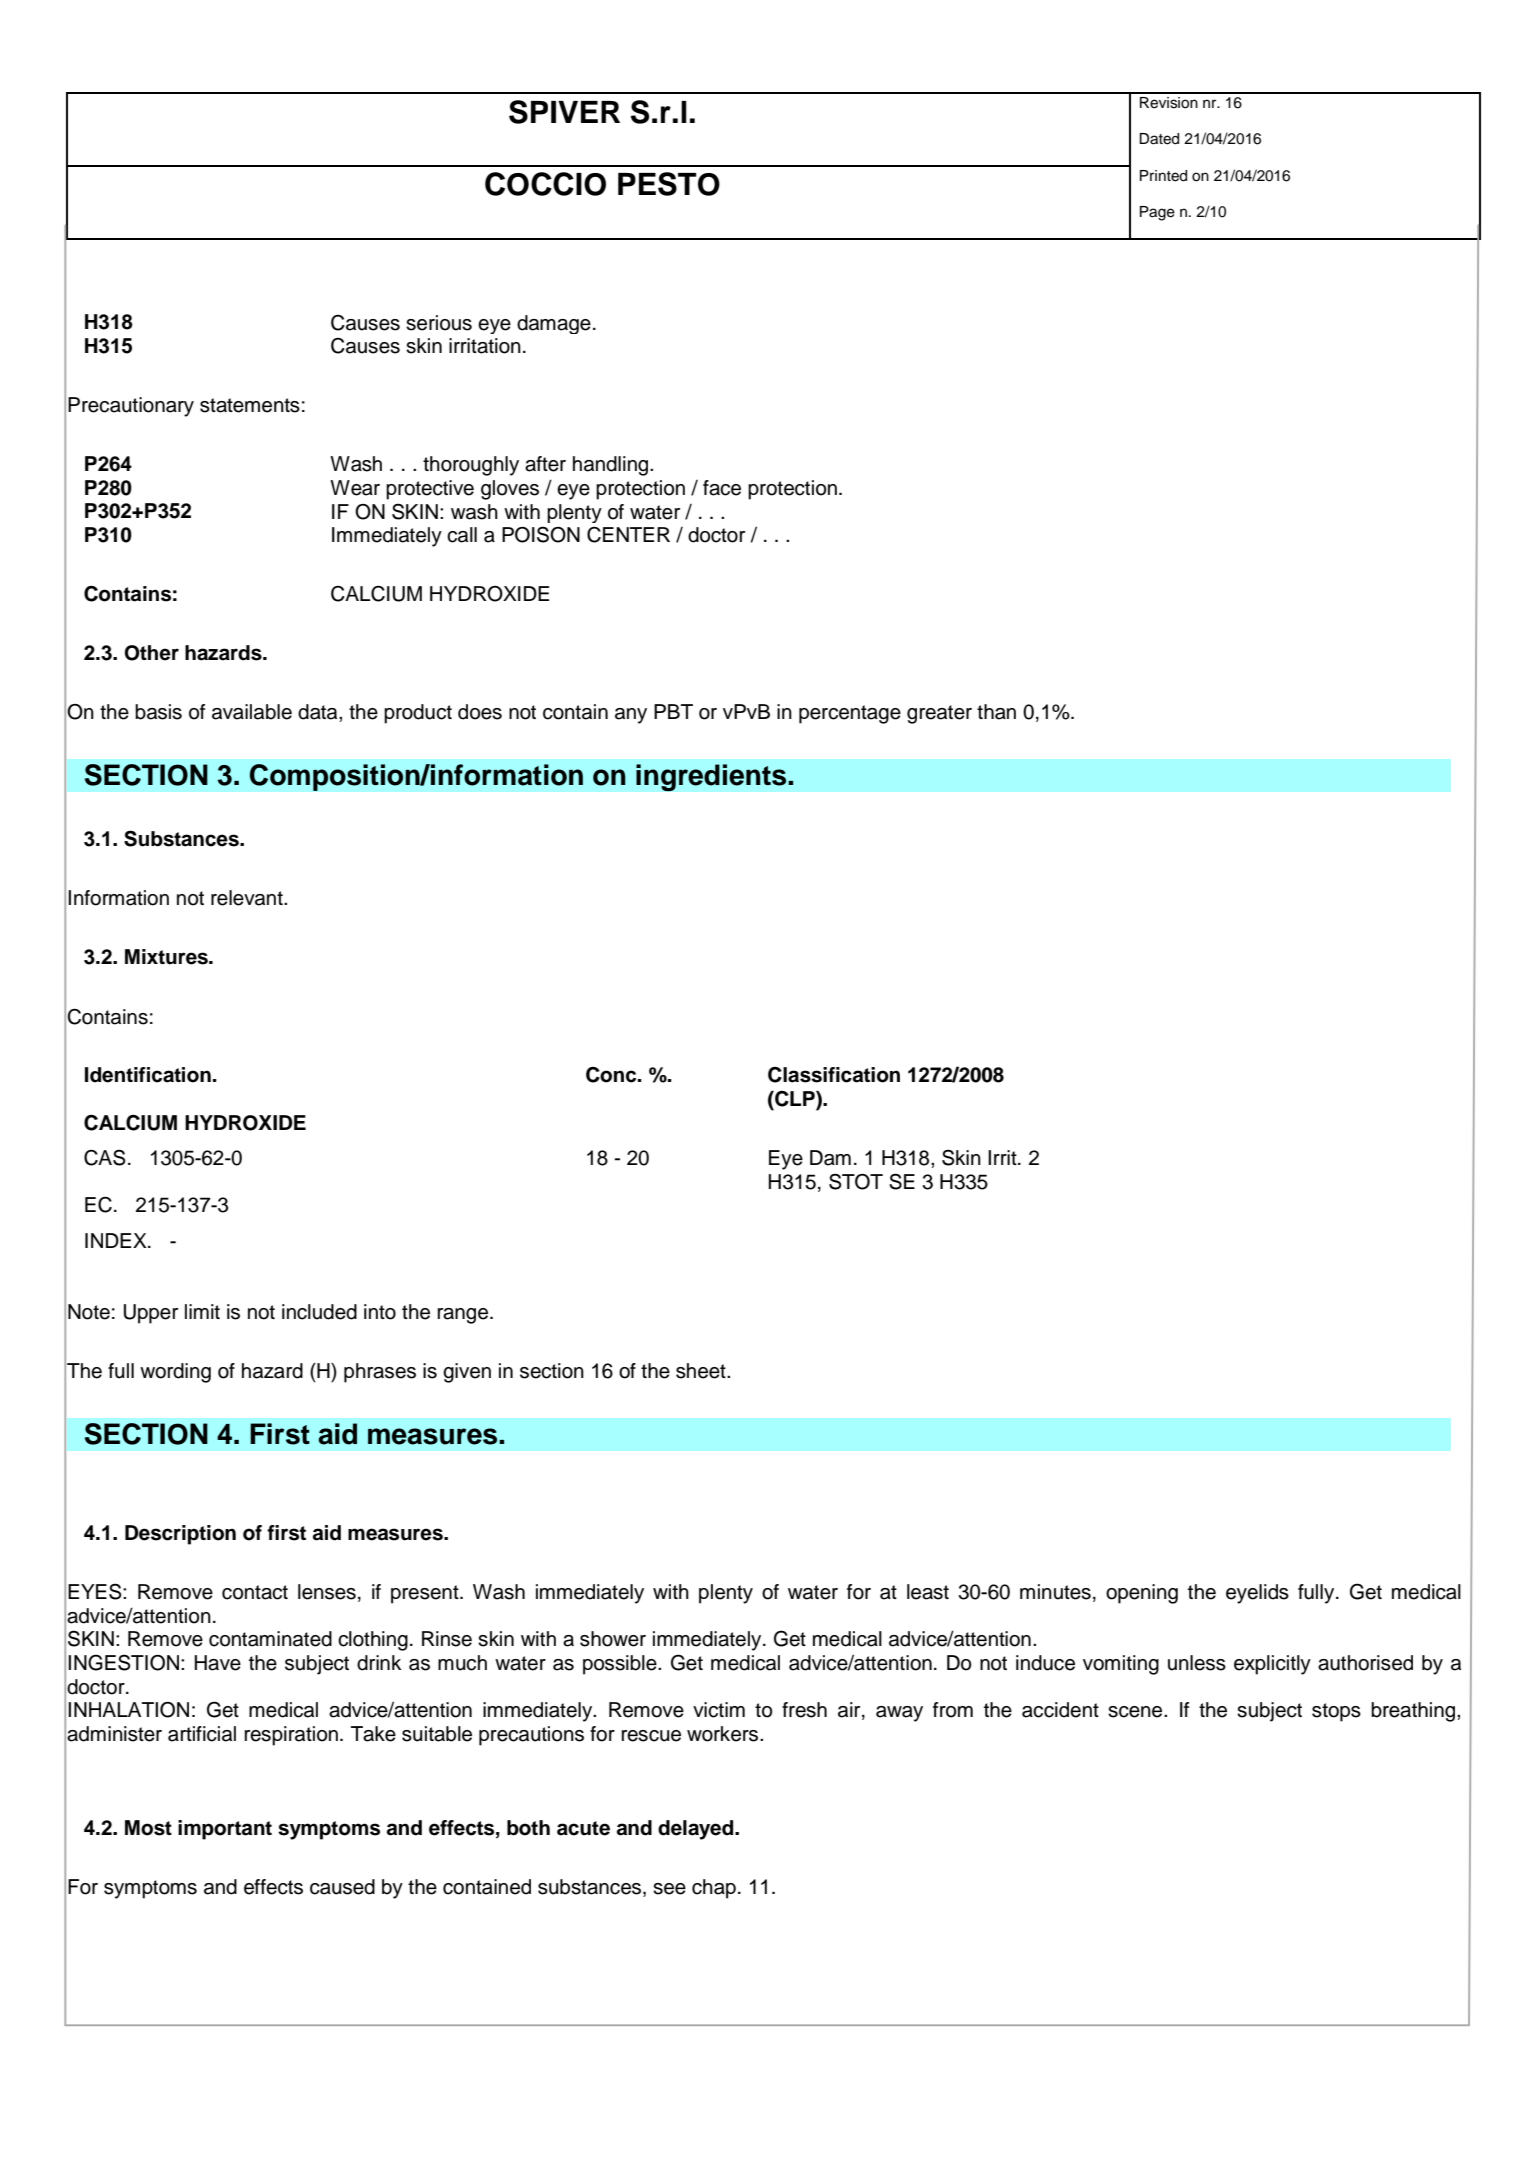 The width and height of the page is (1528, 2162). I want to click on serious, so click(439, 323).
